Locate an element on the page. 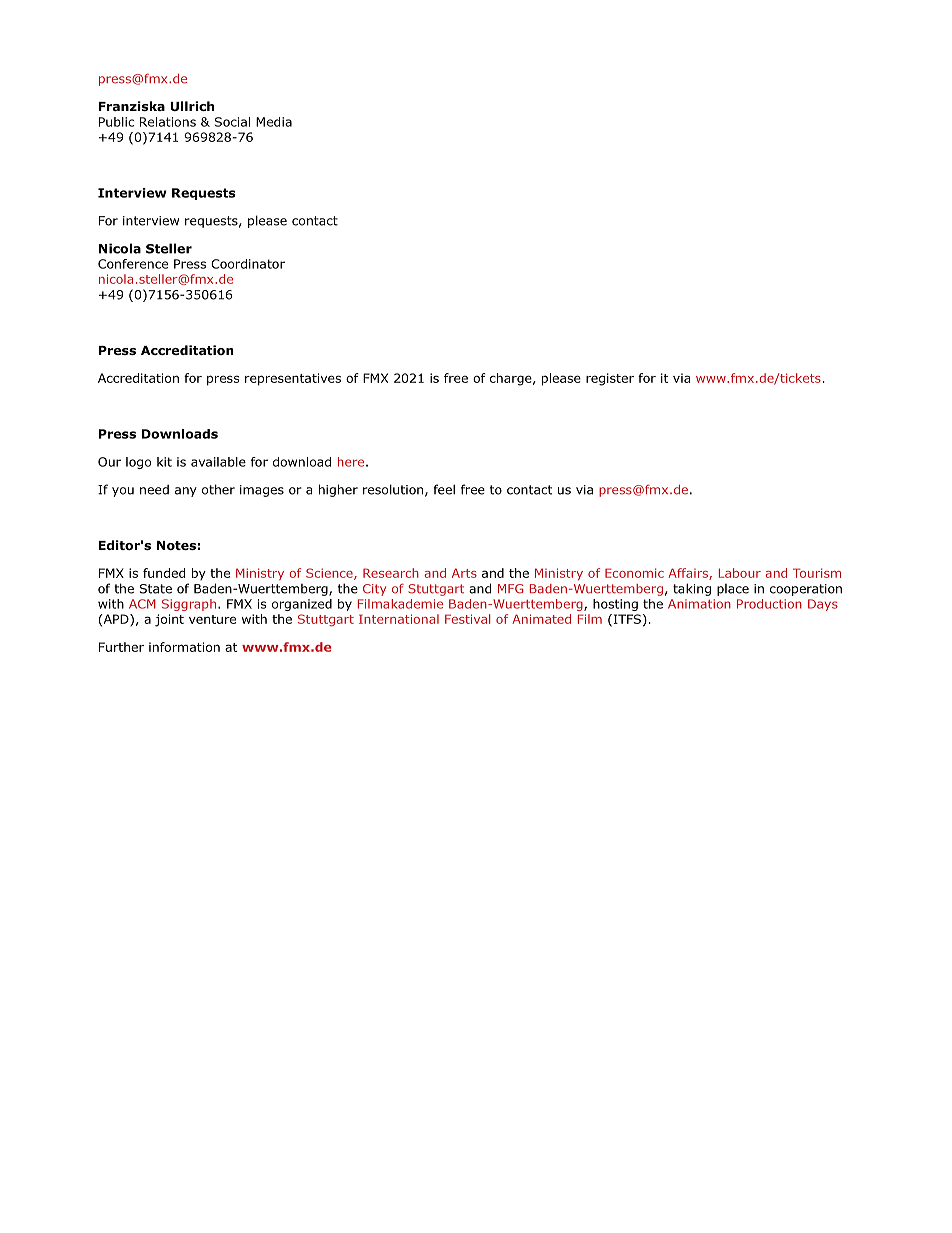  Media is located at coordinates (274, 122).
